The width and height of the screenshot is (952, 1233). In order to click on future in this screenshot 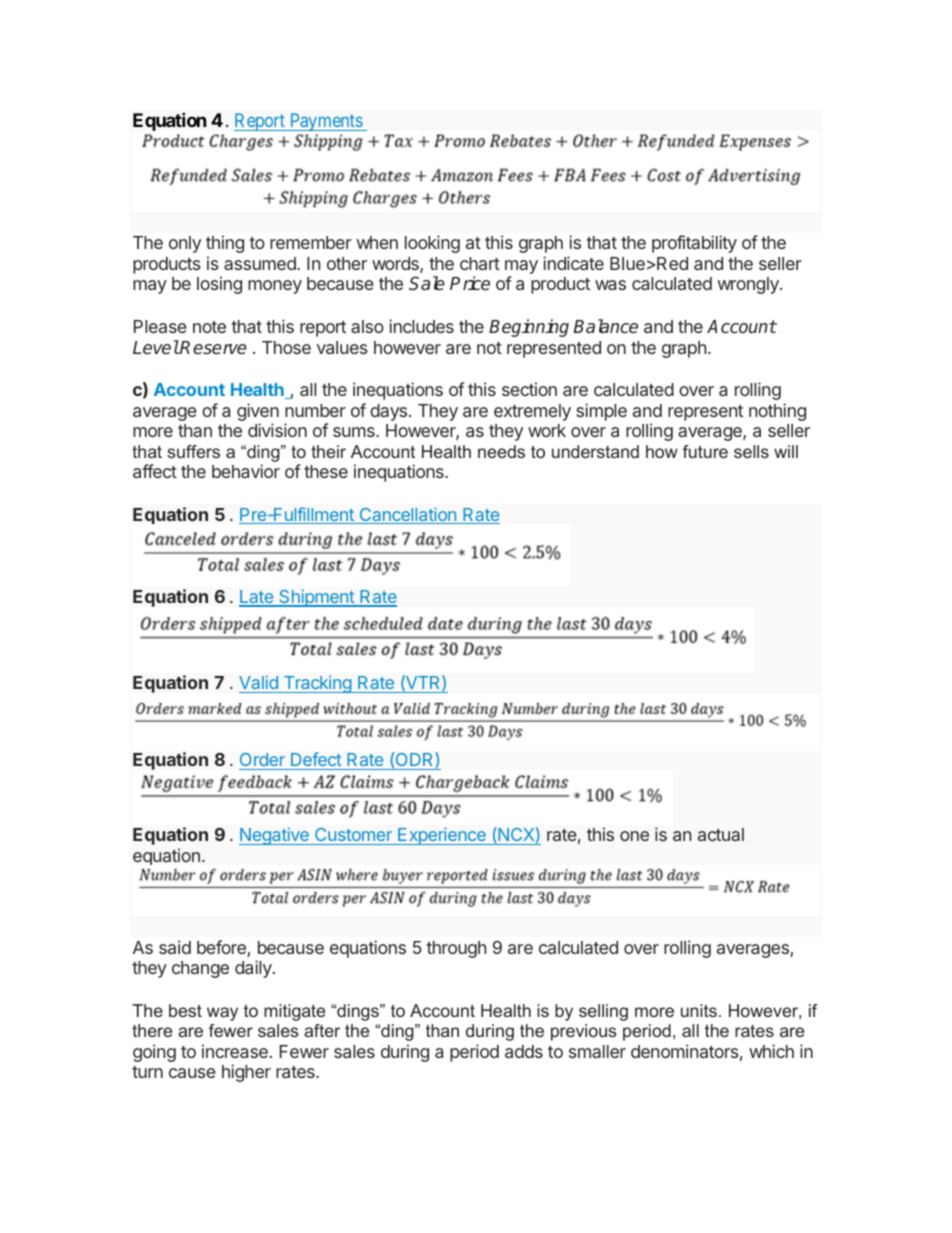, I will do `click(705, 451)`.
